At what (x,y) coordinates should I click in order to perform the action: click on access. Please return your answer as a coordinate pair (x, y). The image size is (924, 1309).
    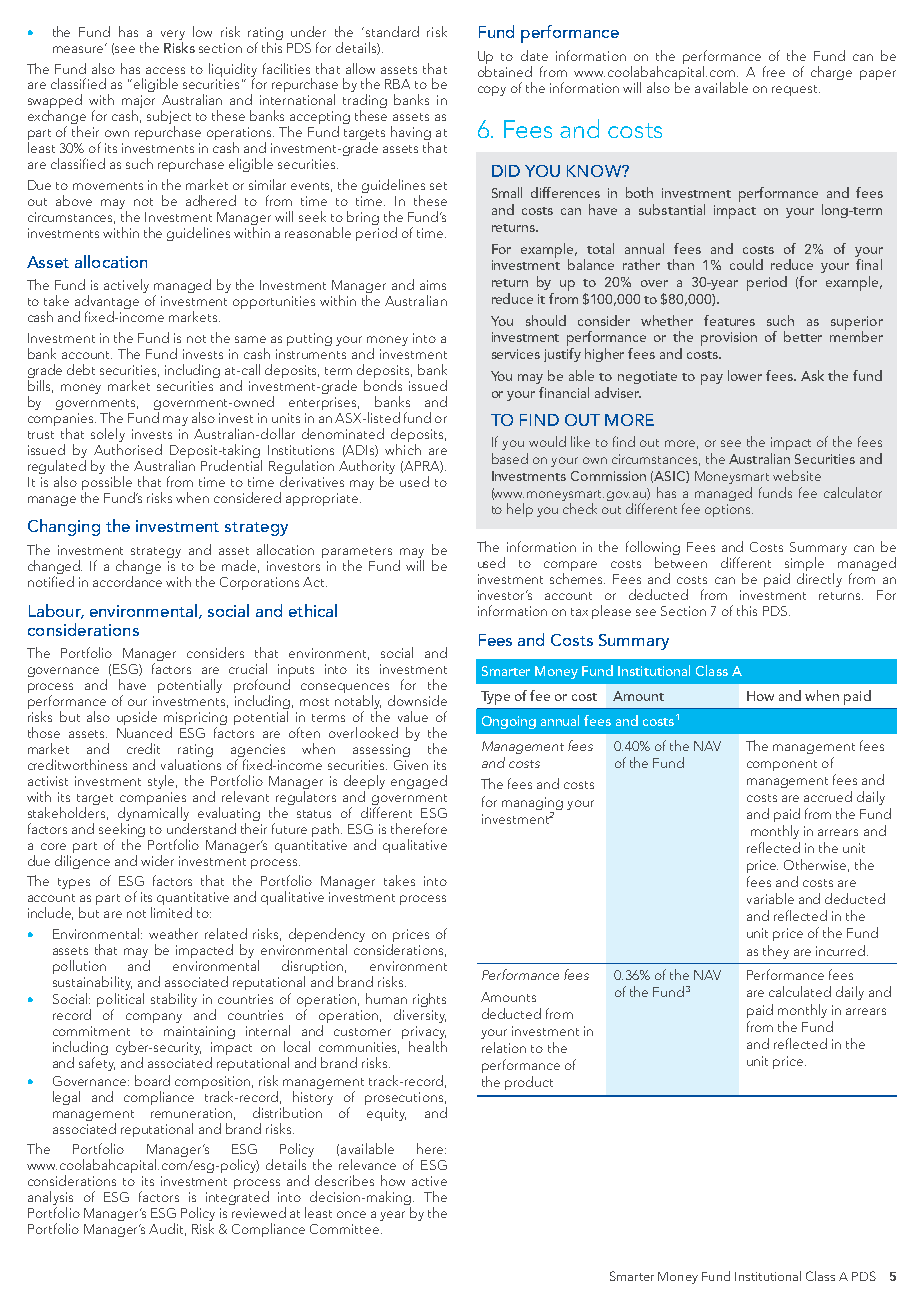
    Looking at the image, I should click on (165, 70).
